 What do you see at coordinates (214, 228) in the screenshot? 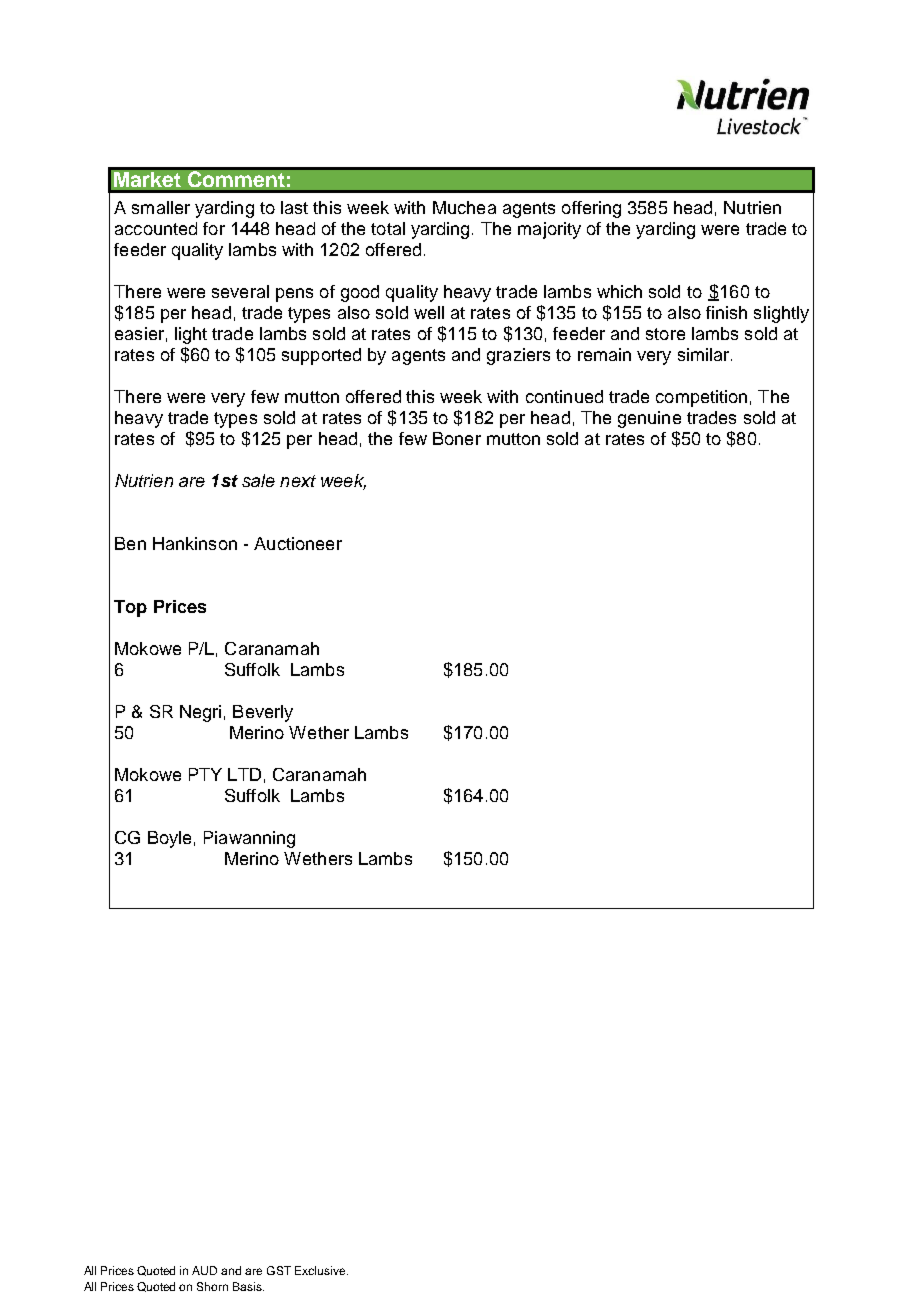
I see `for` at bounding box center [214, 228].
